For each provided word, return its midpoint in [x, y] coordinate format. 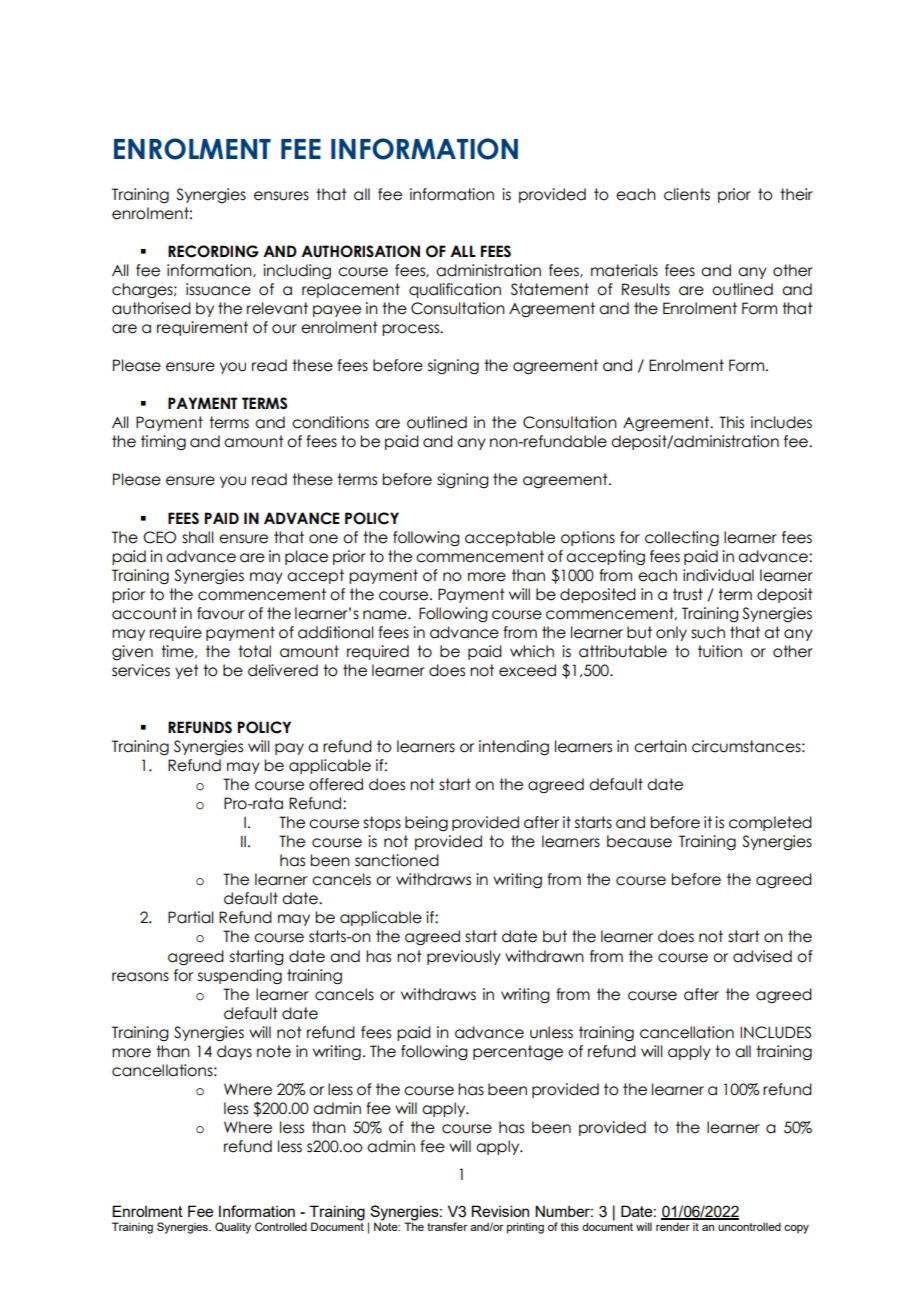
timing [163, 442]
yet [187, 671]
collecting [682, 538]
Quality [233, 1228]
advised [762, 956]
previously [464, 957]
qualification [455, 290]
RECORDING [213, 251]
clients [687, 194]
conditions [330, 422]
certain [660, 746]
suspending [240, 976]
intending [514, 748]
